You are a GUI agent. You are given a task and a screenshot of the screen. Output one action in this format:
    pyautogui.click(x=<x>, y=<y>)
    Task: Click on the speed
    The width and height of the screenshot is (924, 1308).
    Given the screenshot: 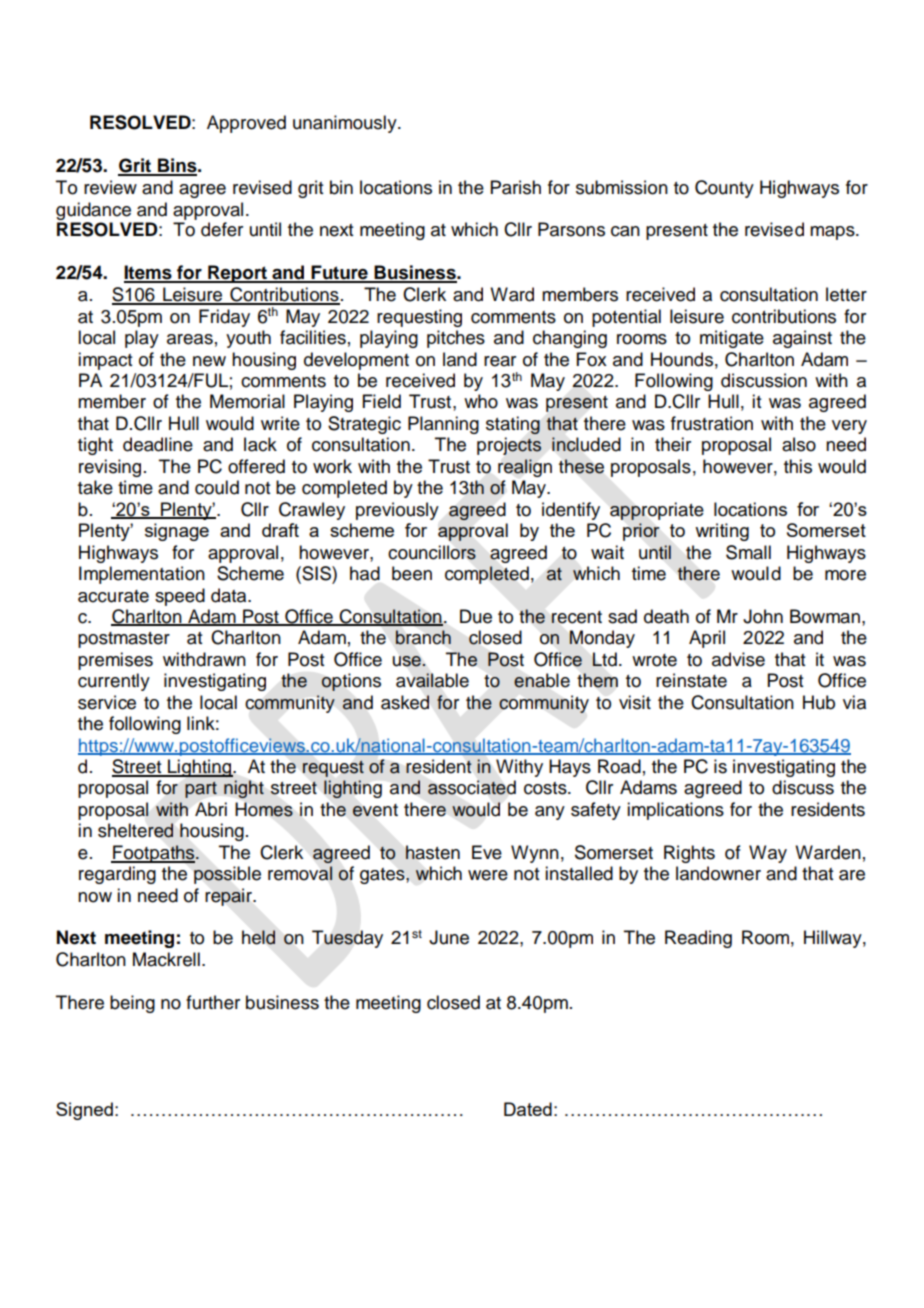 What is the action you would take?
    pyautogui.click(x=180, y=597)
